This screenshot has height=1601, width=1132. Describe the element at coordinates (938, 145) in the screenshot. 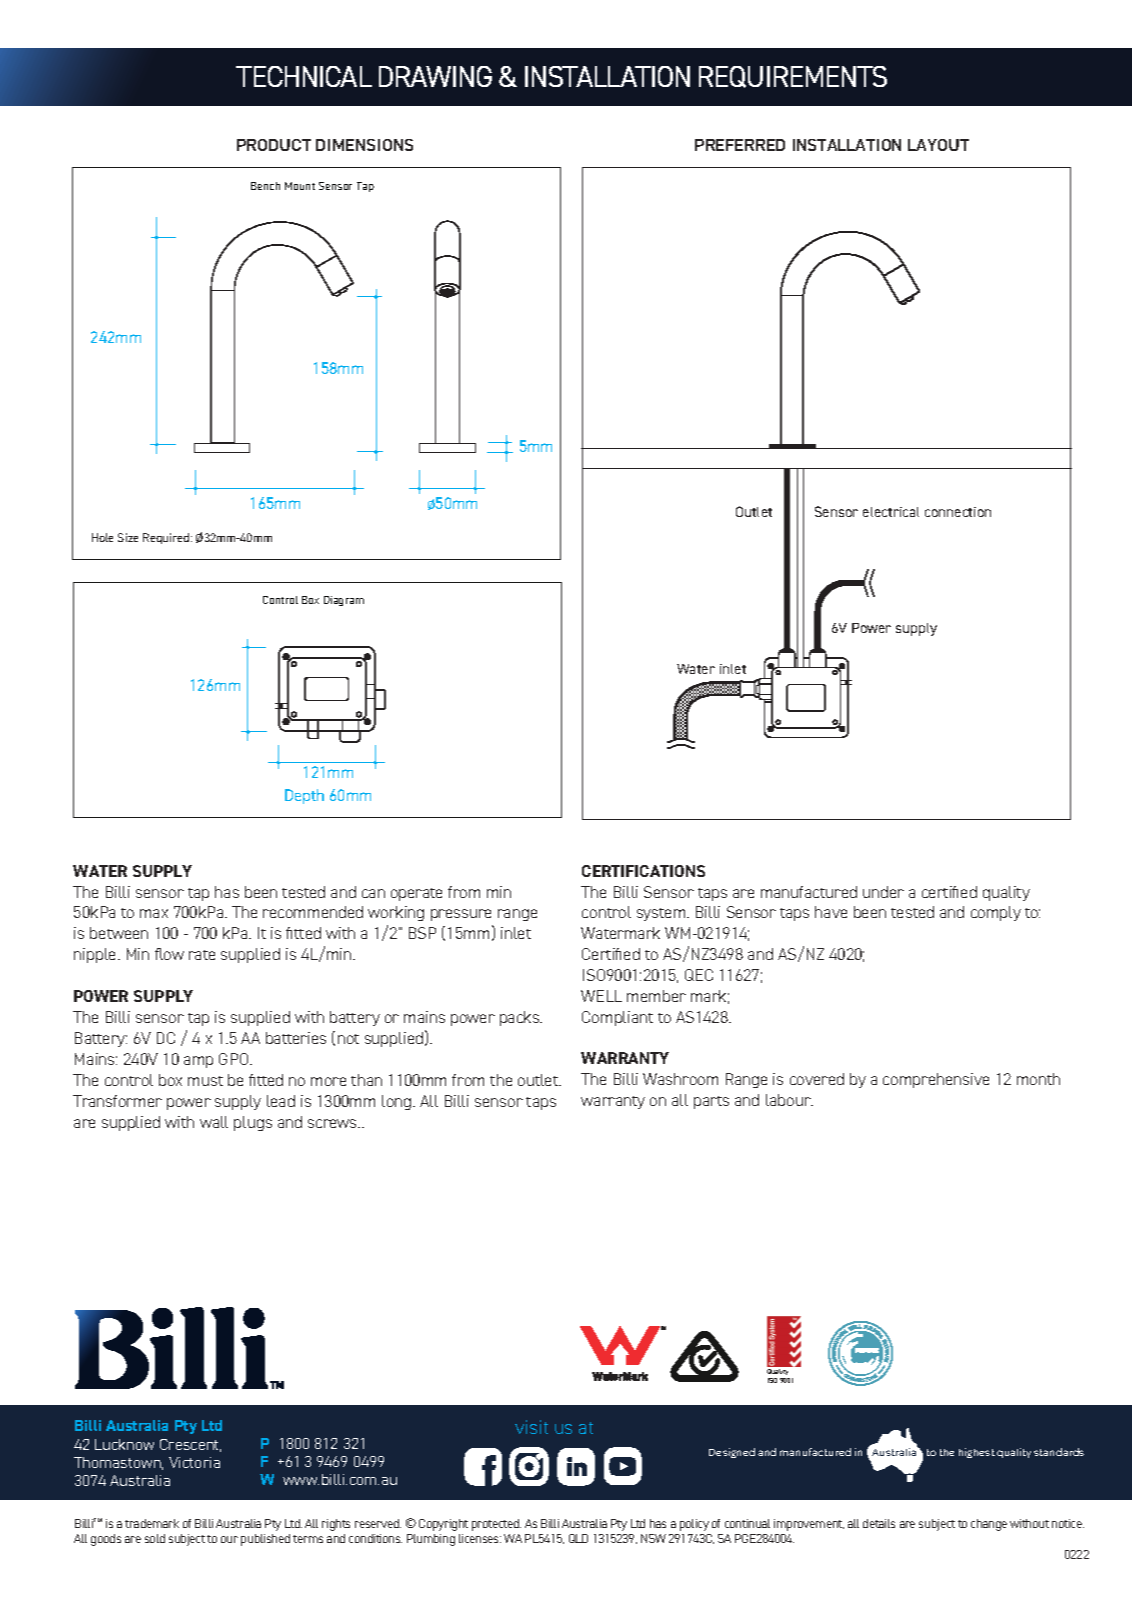

I see `LAYOUT` at that location.
